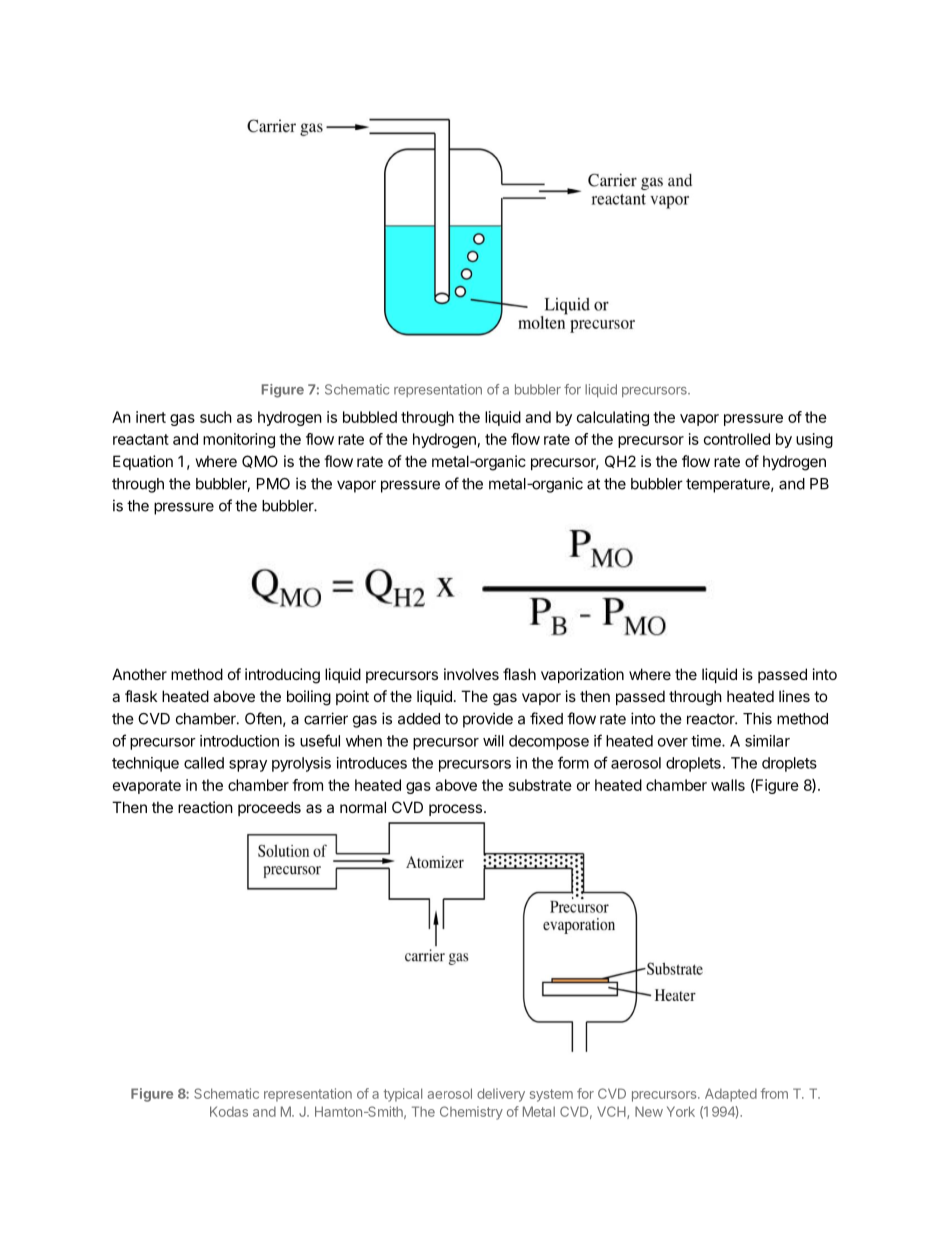  I want to click on controlled, so click(737, 439).
